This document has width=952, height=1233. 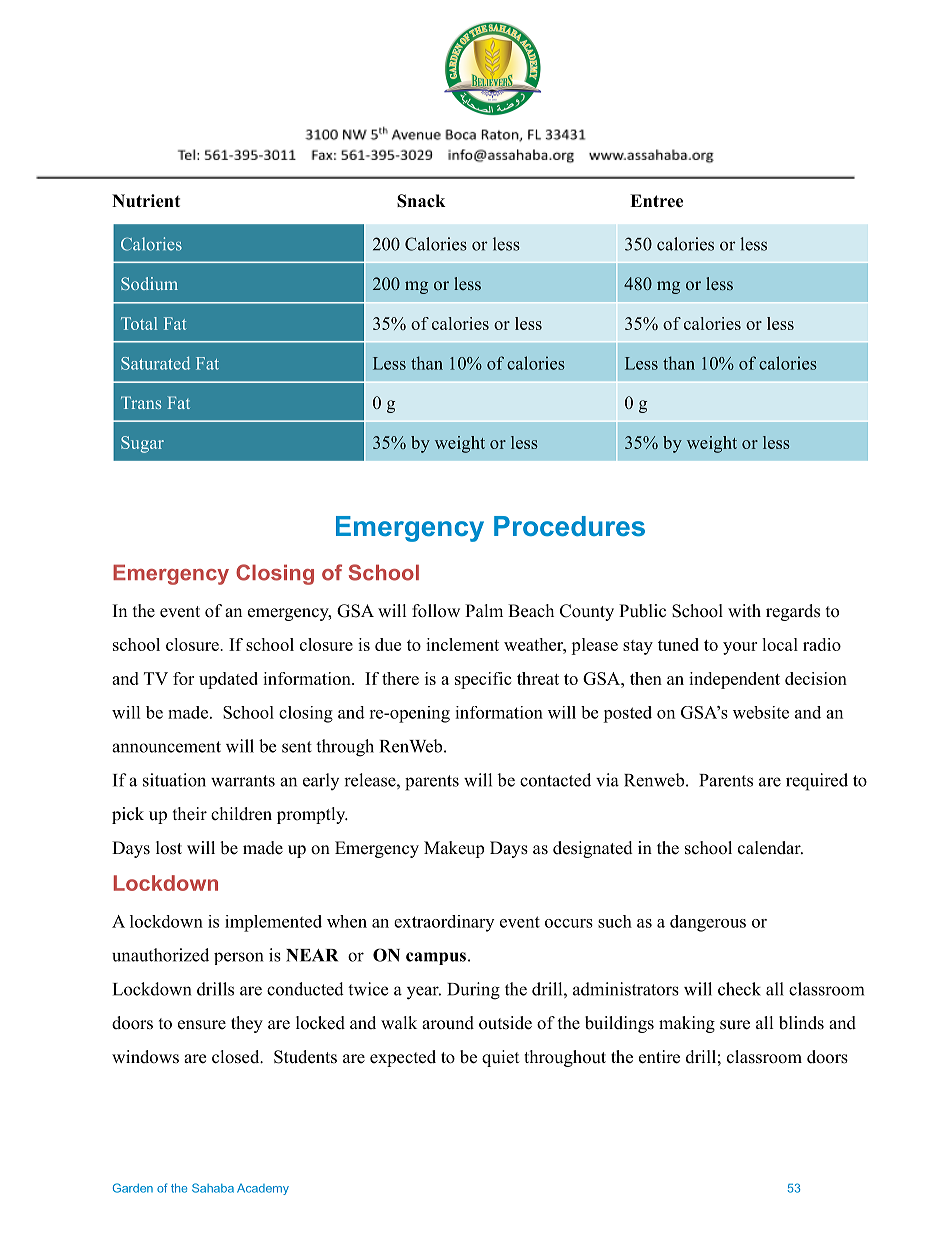 What do you see at coordinates (734, 680) in the document?
I see `independent` at bounding box center [734, 680].
